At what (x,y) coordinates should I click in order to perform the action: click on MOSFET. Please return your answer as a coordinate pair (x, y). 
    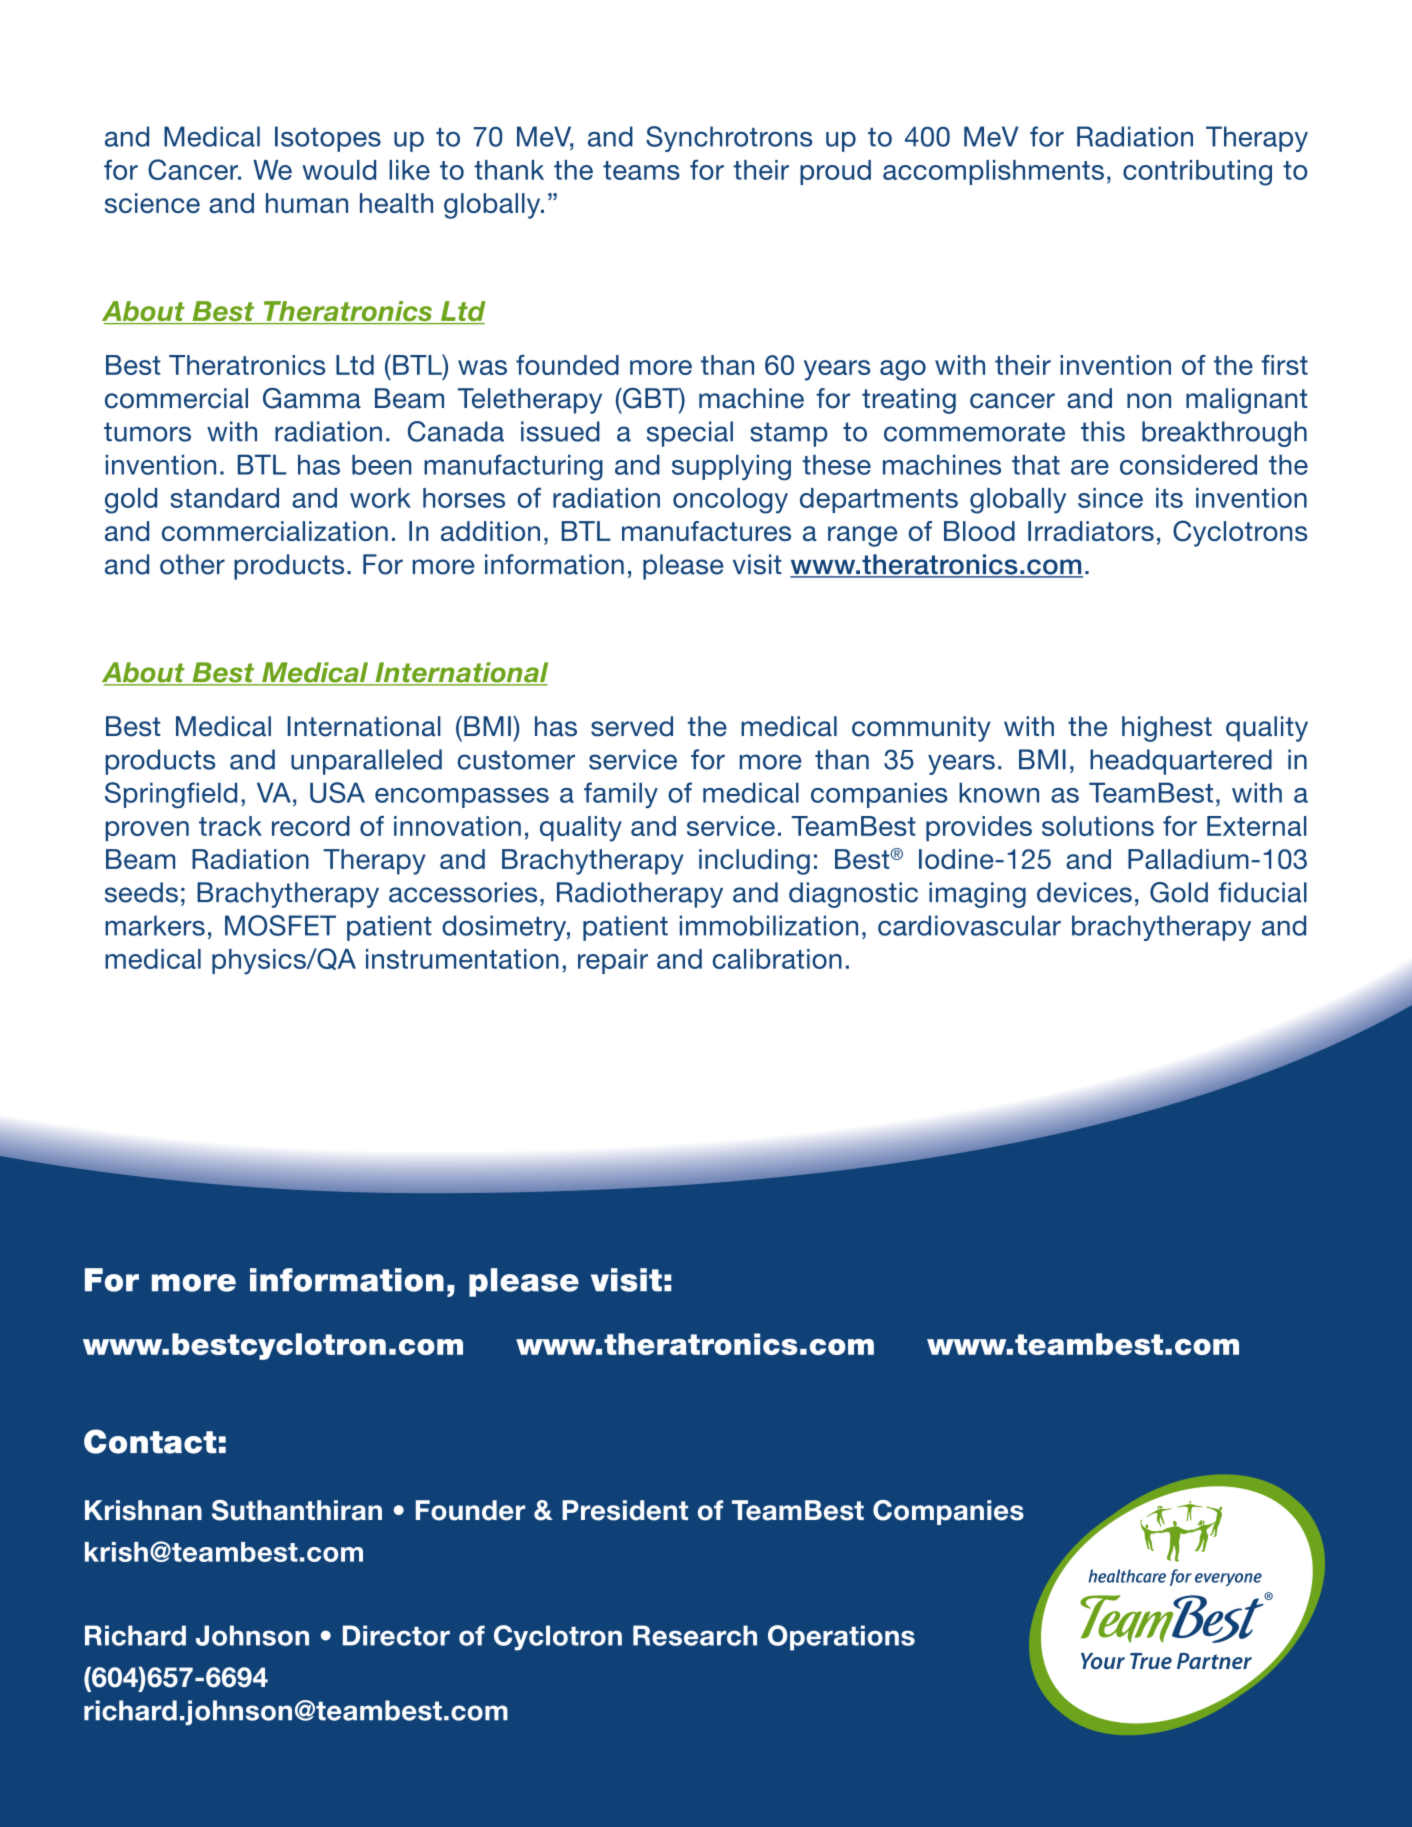
    Looking at the image, I should click on (280, 925).
